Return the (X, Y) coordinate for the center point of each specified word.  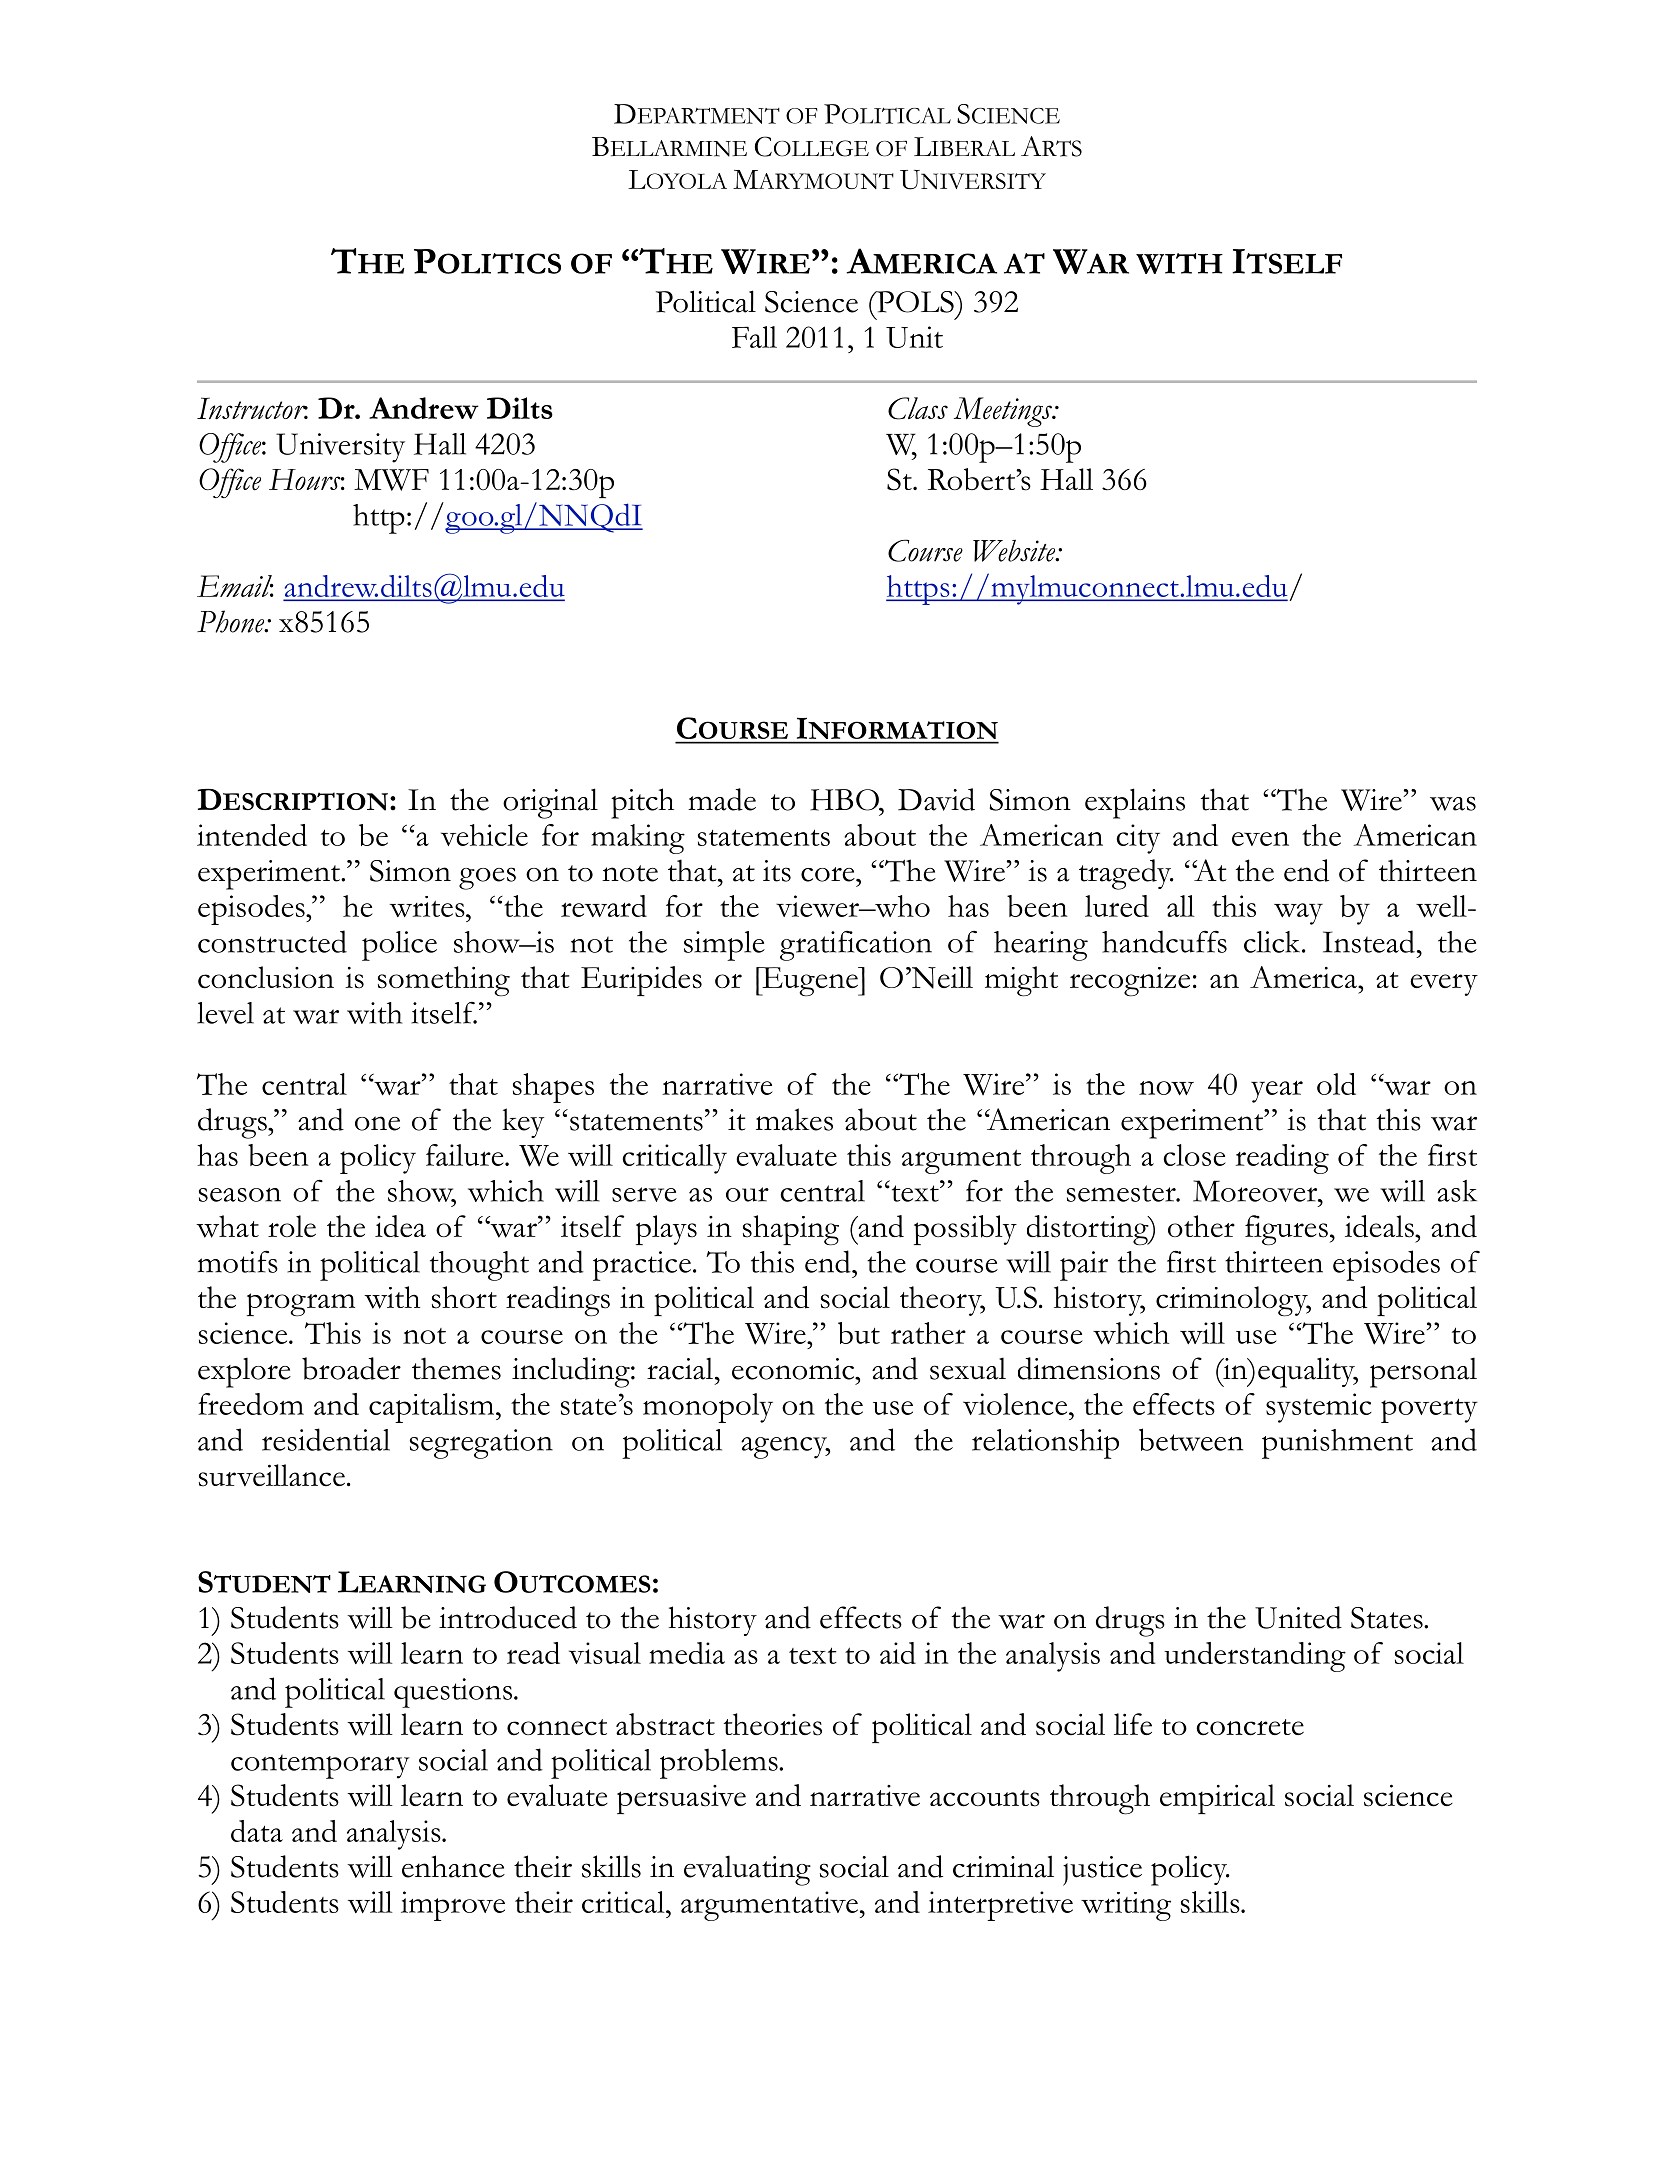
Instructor (252, 408)
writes (428, 906)
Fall (754, 337)
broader (351, 1368)
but (859, 1333)
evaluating (747, 1870)
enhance (453, 1866)
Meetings (1004, 412)
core (829, 874)
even (1260, 839)
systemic (1319, 1408)
